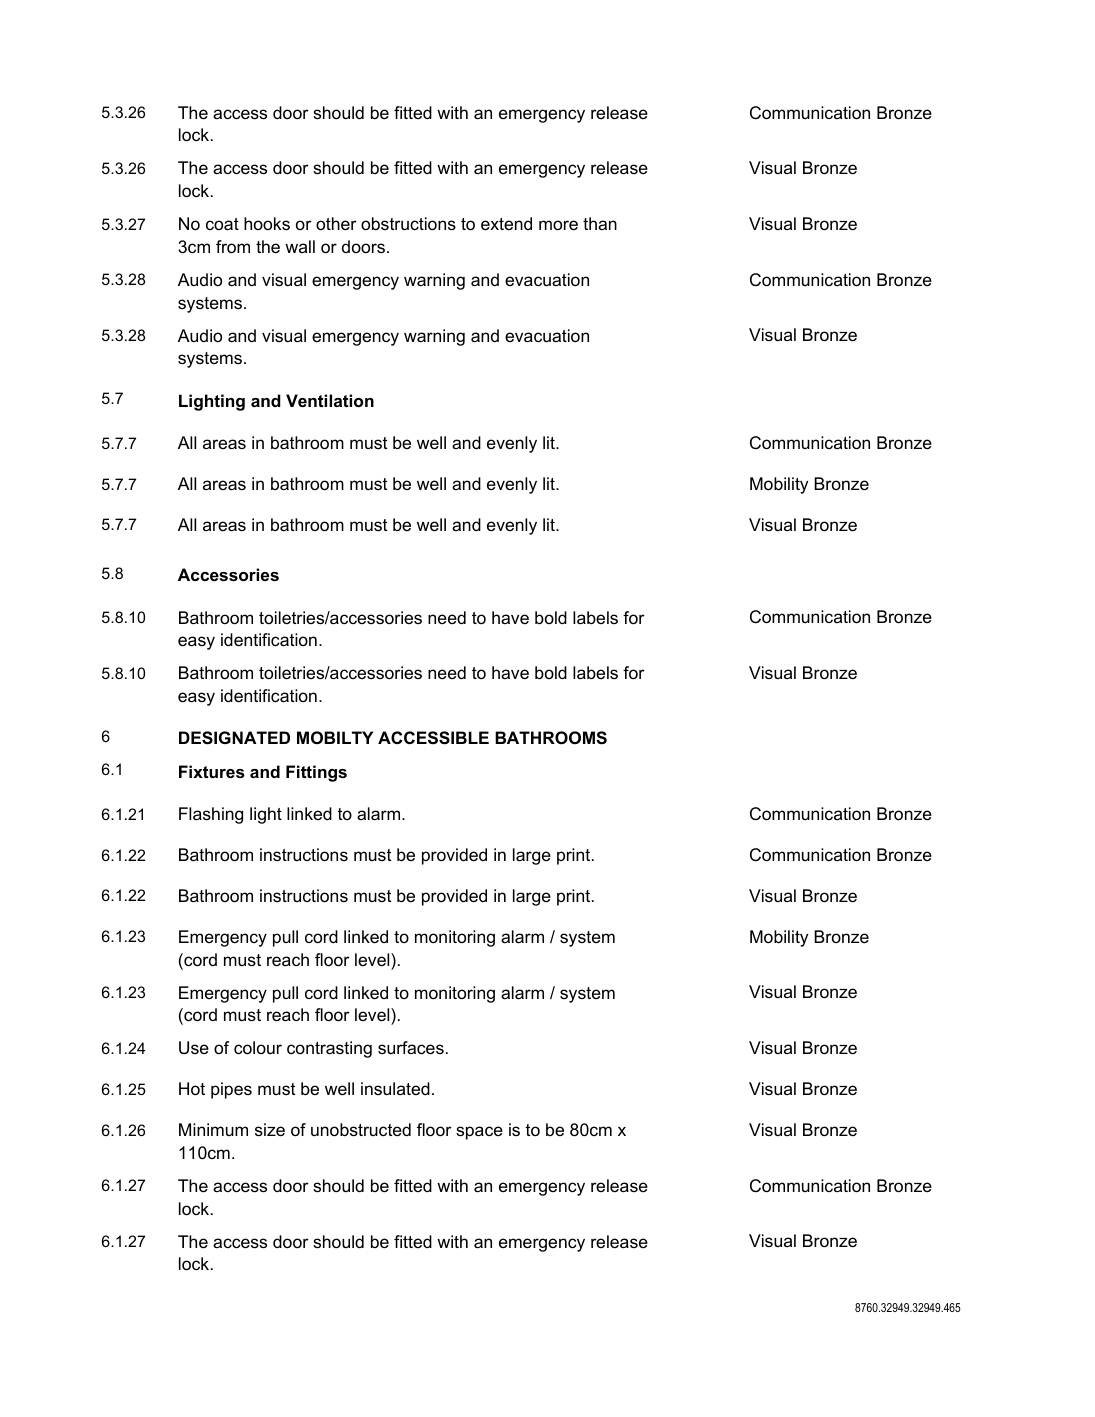  I want to click on obstructions, so click(408, 224).
